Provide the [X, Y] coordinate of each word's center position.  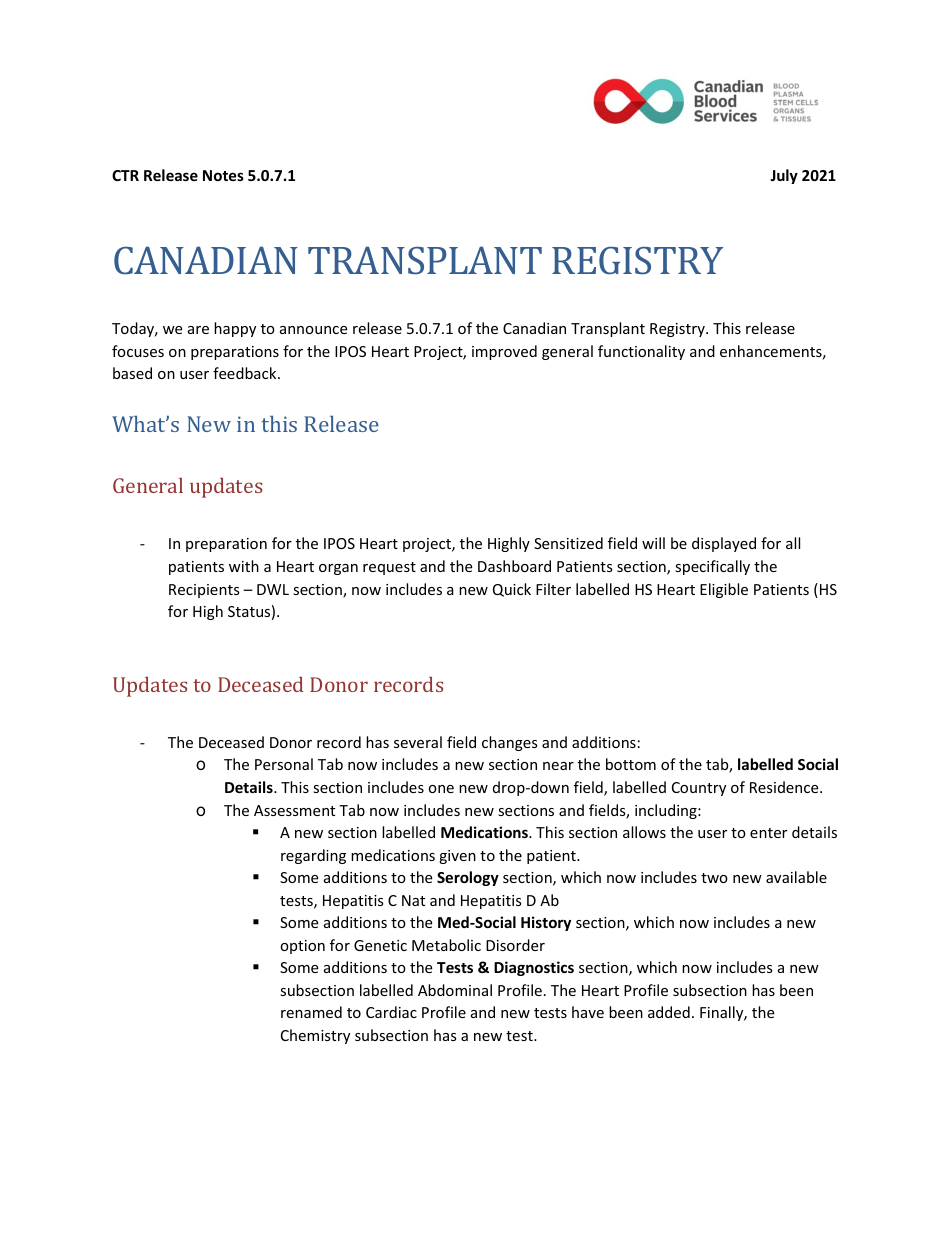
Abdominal [455, 990]
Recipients [204, 591]
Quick [512, 590]
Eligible [724, 590]
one [441, 789]
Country [699, 789]
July [784, 176]
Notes [223, 175]
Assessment [294, 810]
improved [504, 352]
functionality [641, 352]
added [669, 1012]
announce [313, 330]
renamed [311, 1012]
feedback [246, 373]
